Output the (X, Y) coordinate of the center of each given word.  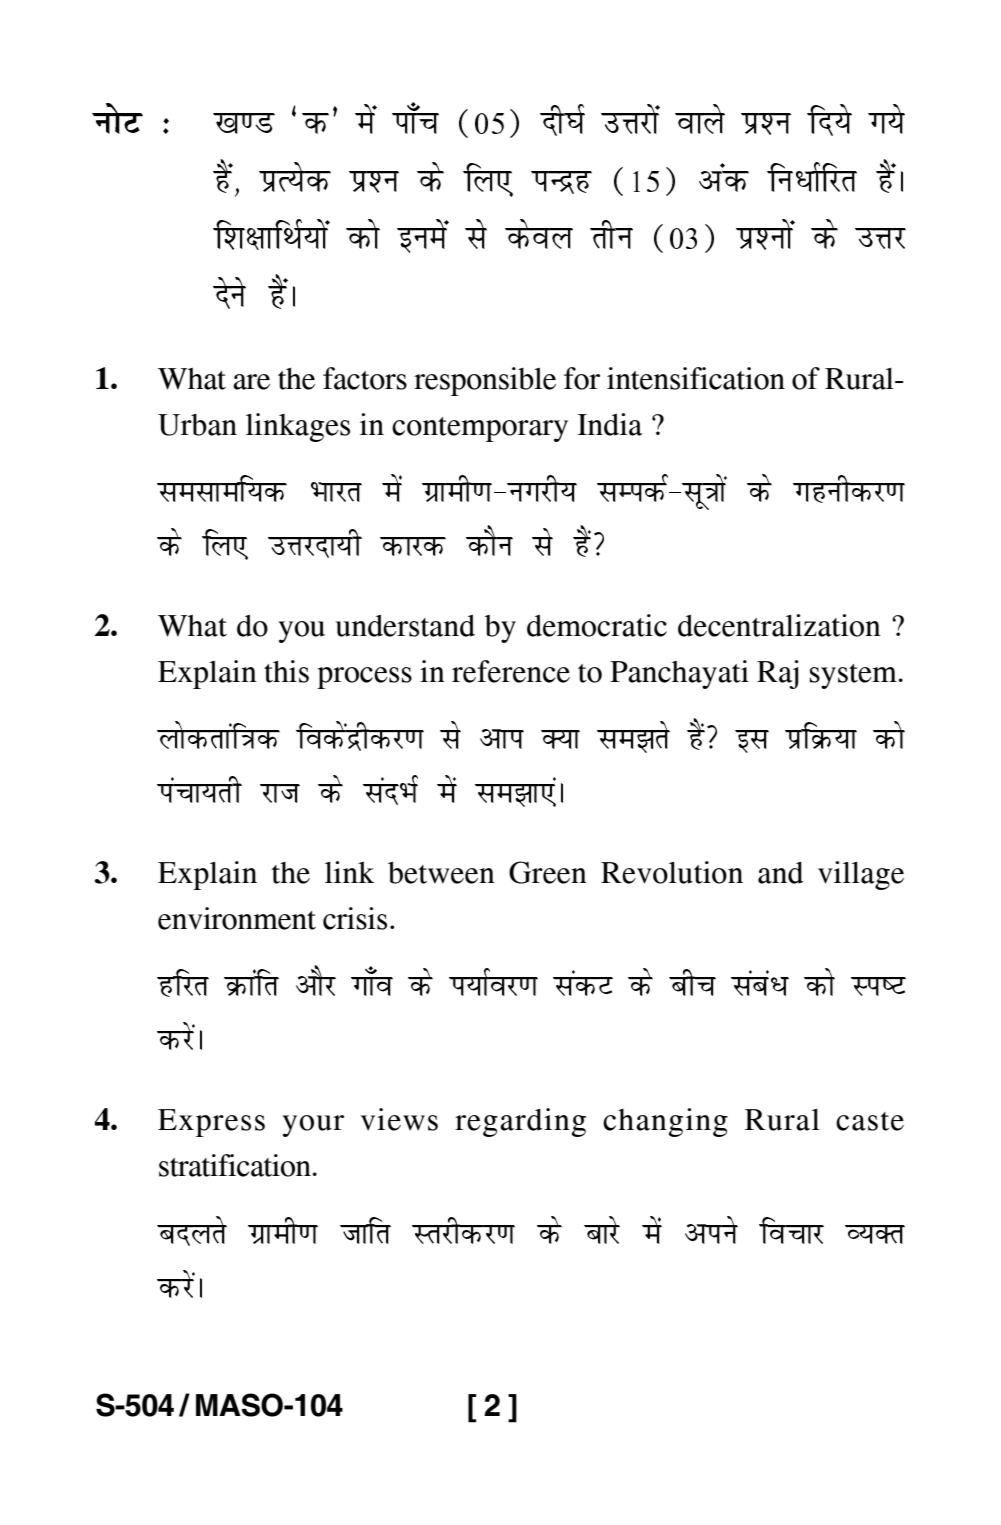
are (251, 382)
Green (548, 872)
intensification (696, 378)
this (286, 671)
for (582, 378)
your (313, 1126)
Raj (778, 674)
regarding (520, 1122)
